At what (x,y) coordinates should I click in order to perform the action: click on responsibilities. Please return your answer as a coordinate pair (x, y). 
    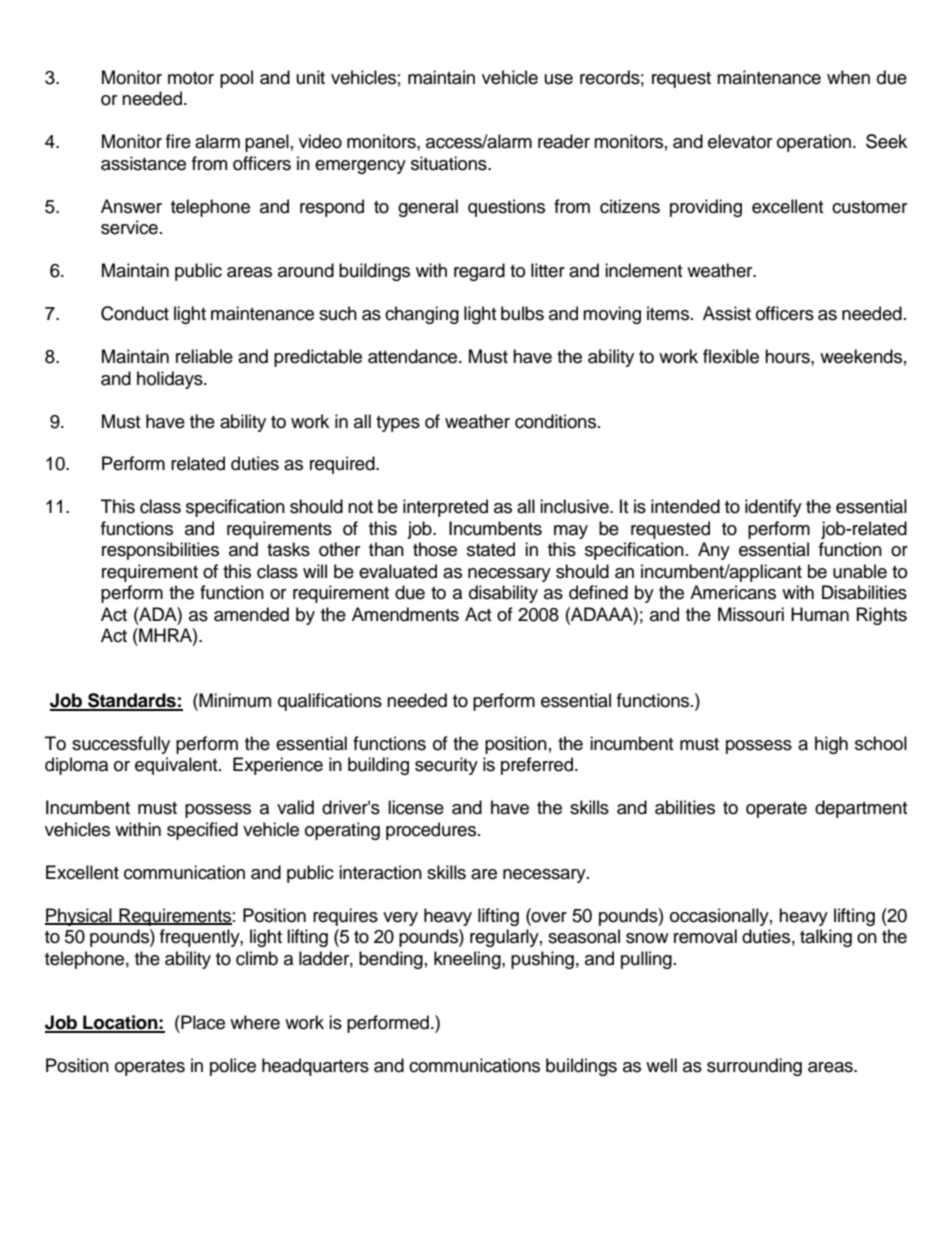
    Looking at the image, I should click on (160, 551).
